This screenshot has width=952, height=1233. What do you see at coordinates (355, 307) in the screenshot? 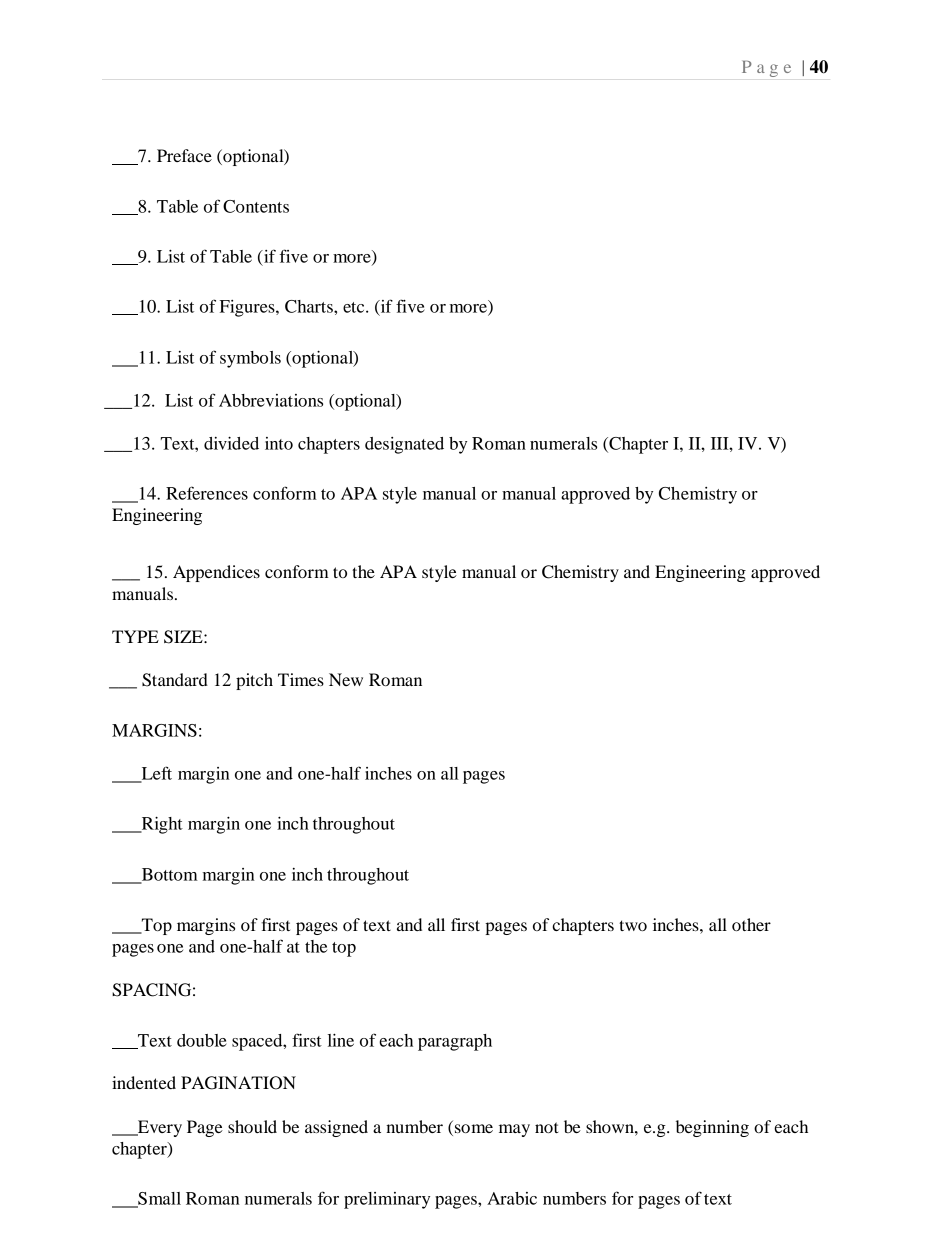
I see `etc` at bounding box center [355, 307].
